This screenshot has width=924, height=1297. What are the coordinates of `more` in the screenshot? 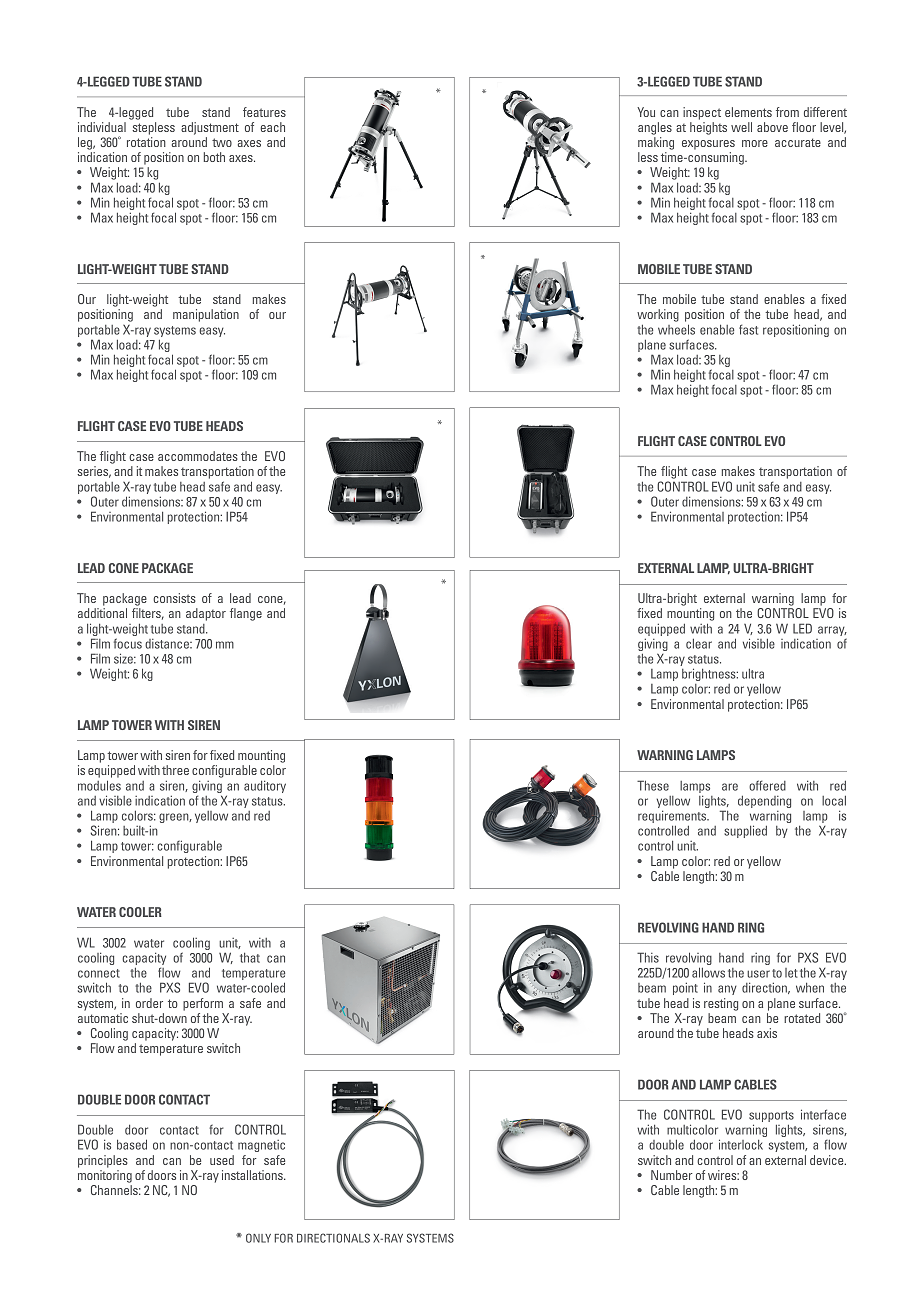 It's located at (755, 143).
